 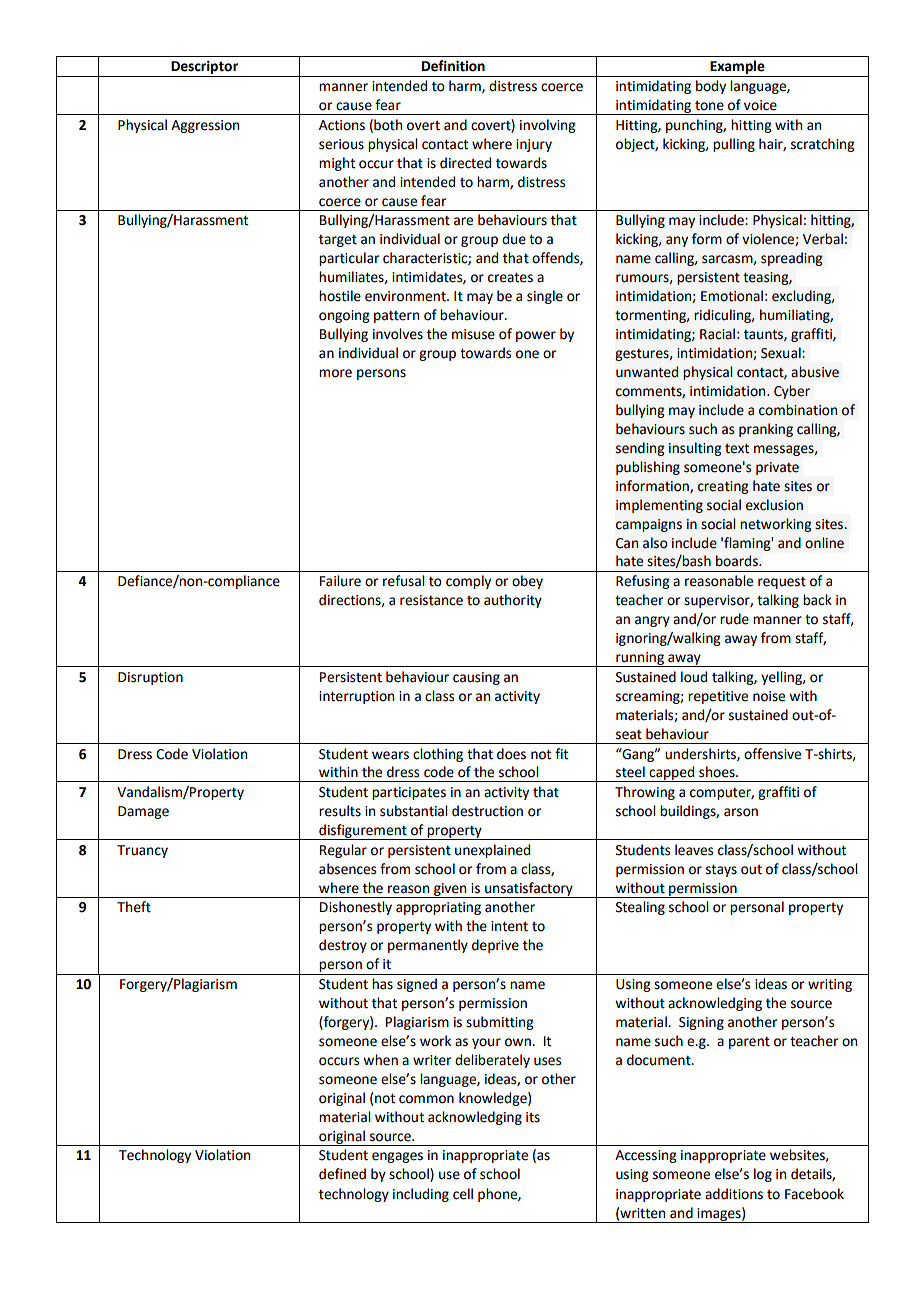 I want to click on defined, so click(x=342, y=1174).
